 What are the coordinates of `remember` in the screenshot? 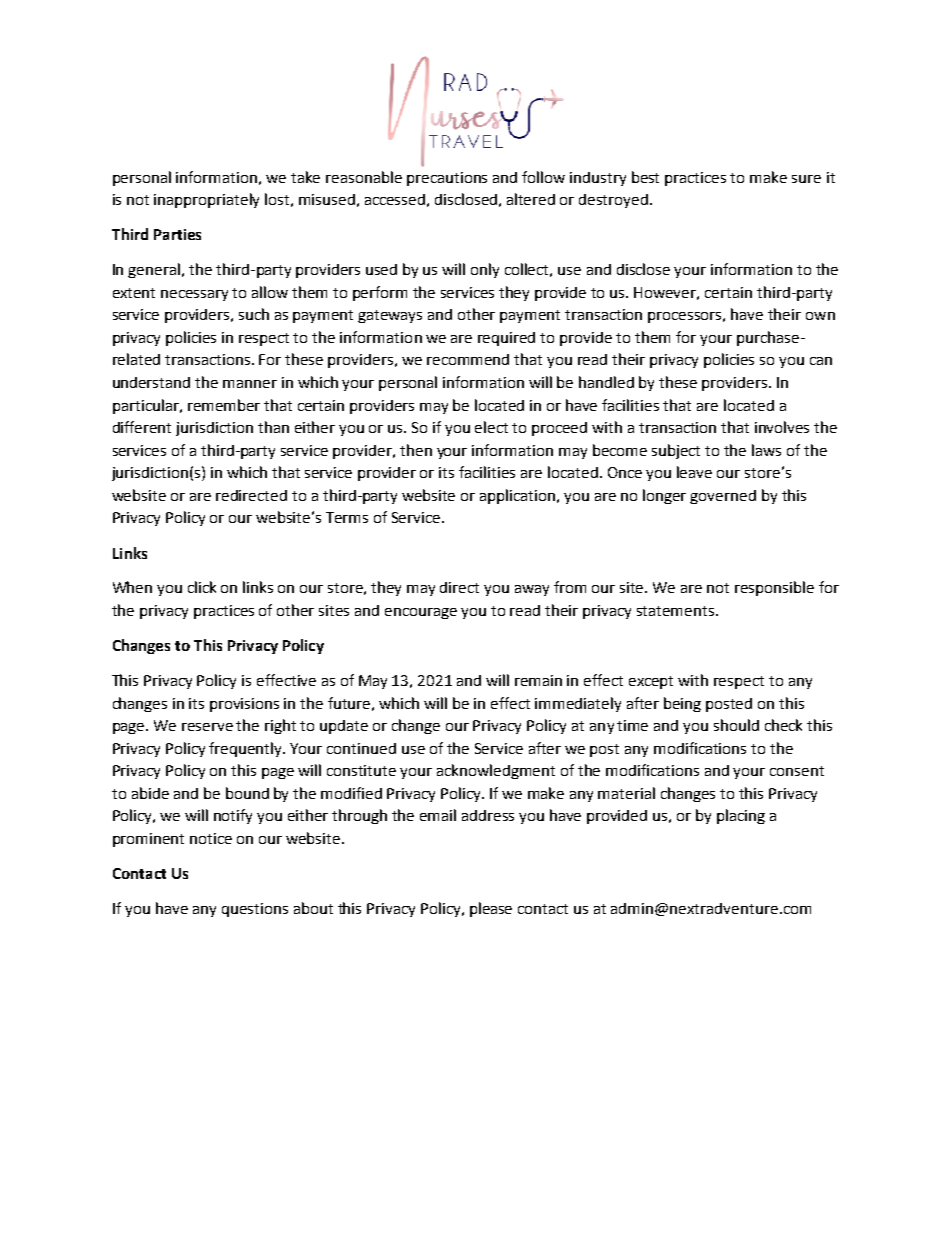 It's located at (224, 405).
